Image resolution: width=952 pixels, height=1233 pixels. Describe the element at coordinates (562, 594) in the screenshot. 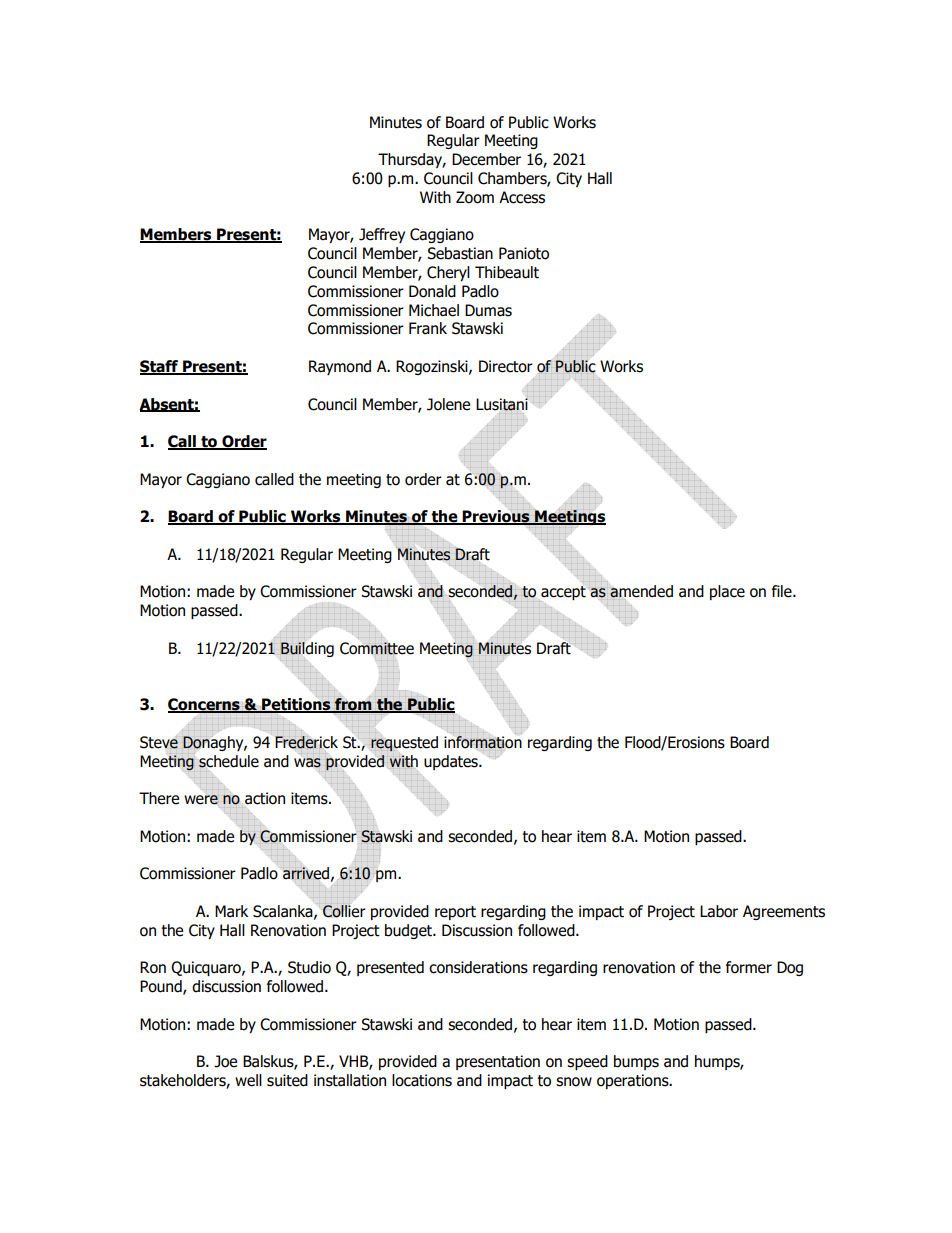

I see `accept` at that location.
